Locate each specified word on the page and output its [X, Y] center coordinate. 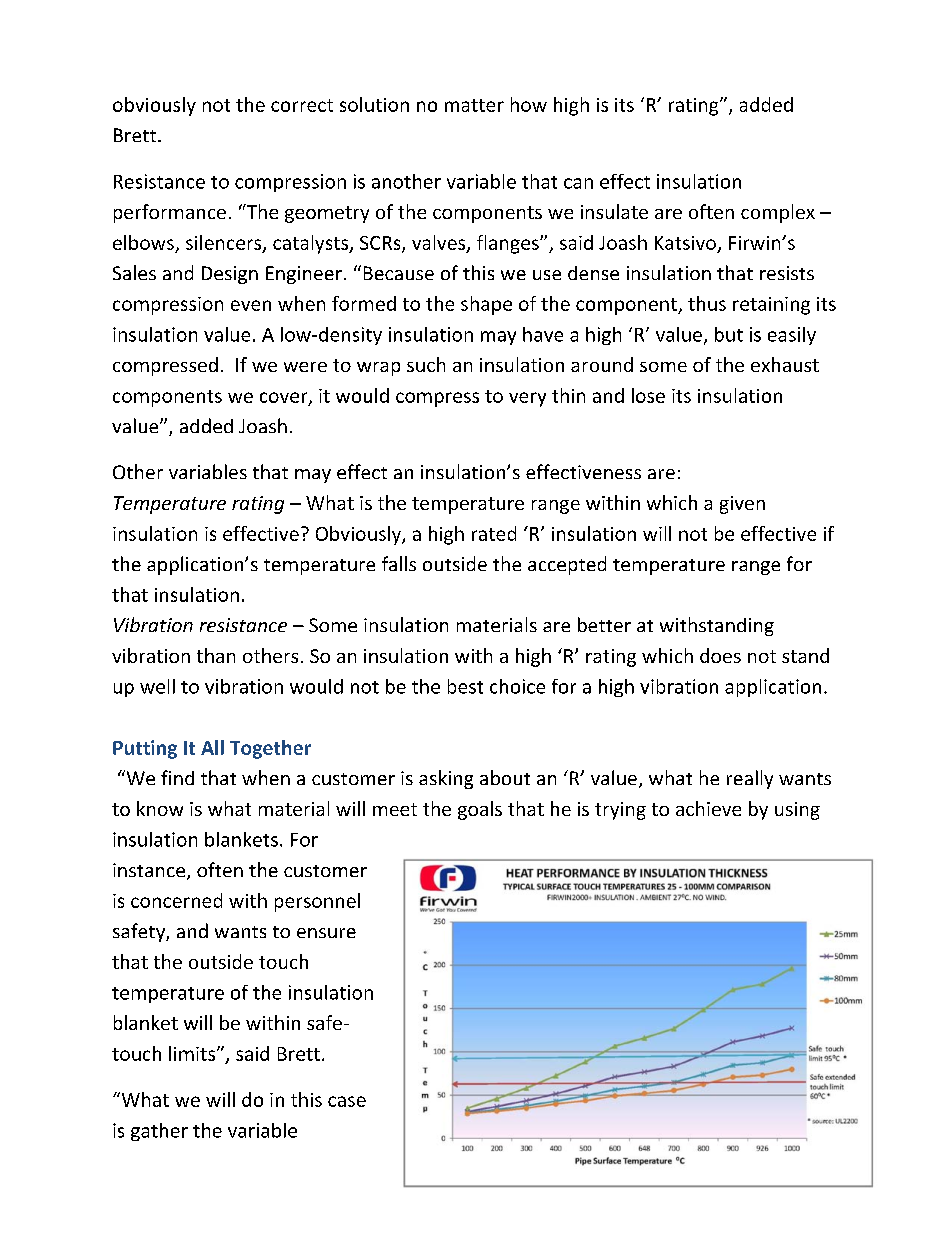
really [750, 779]
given [742, 505]
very [527, 399]
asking [446, 779]
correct [302, 105]
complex [778, 213]
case [347, 1101]
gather [159, 1132]
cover [285, 398]
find [177, 777]
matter [474, 105]
